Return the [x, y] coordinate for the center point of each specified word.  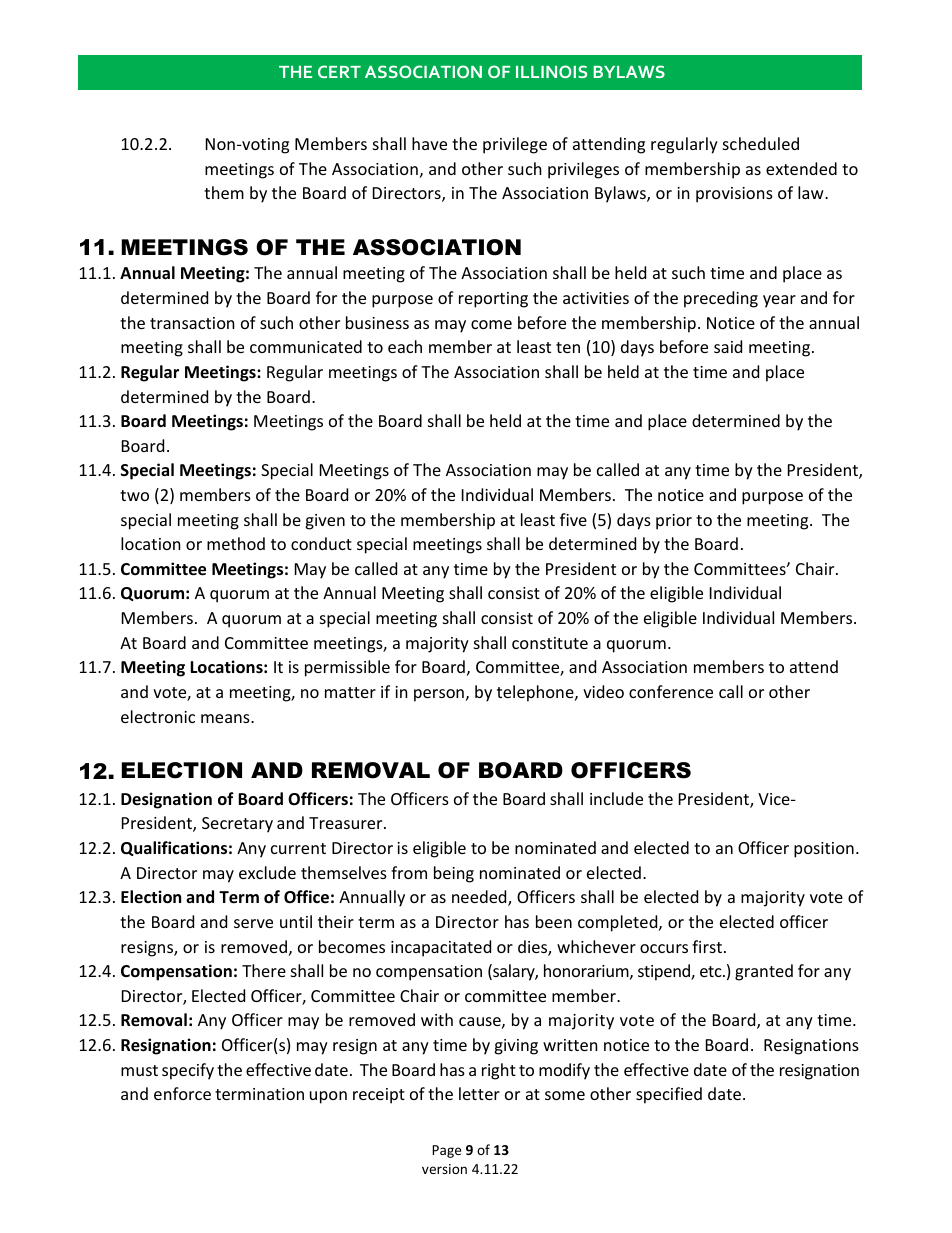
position [824, 850]
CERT [339, 71]
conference [671, 691]
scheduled [761, 143]
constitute [550, 643]
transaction [192, 323]
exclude [267, 872]
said [728, 346]
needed [480, 898]
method [236, 543]
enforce [182, 1093]
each [405, 346]
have [429, 143]
